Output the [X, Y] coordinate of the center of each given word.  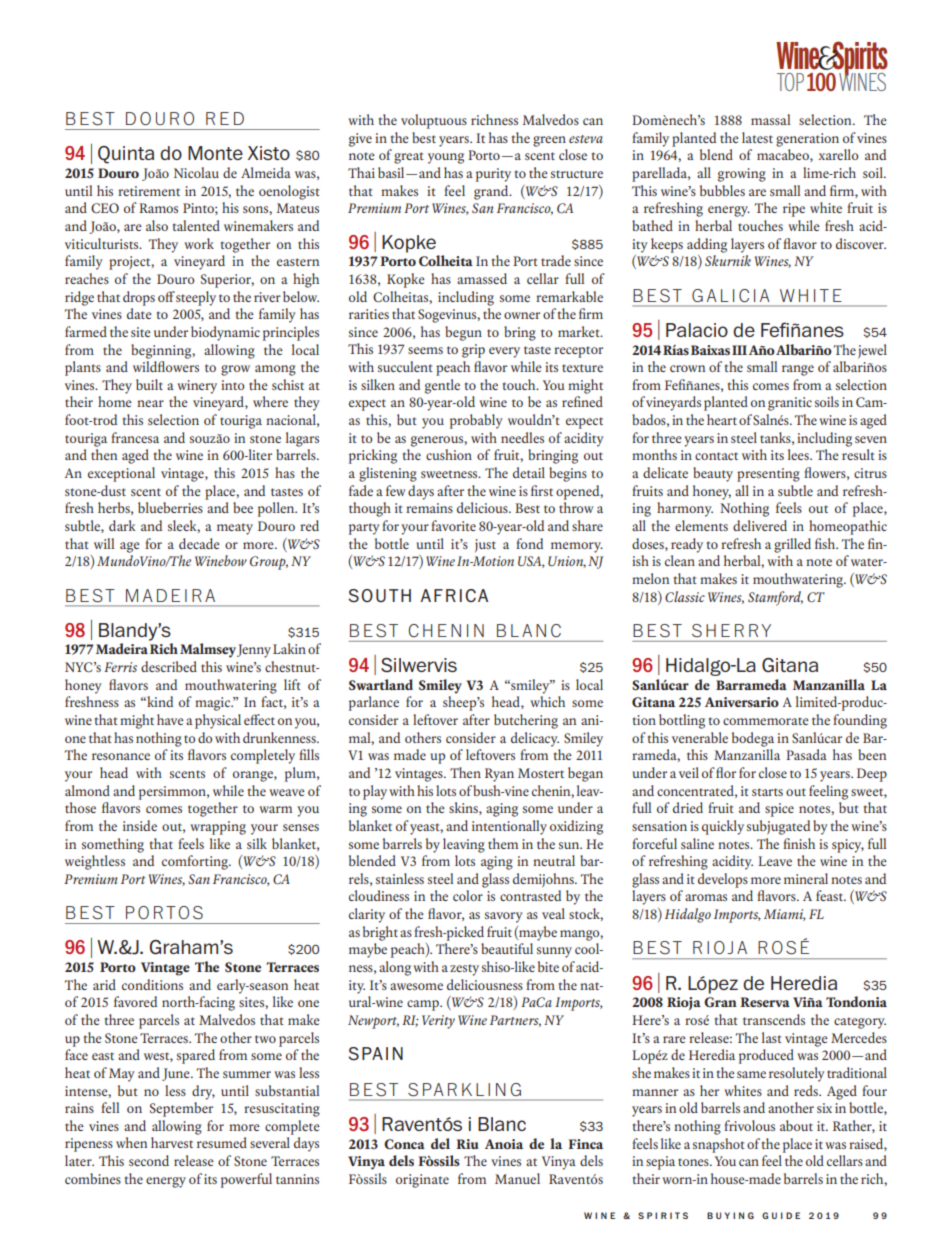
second [149, 1160]
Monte [215, 153]
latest [757, 137]
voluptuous [434, 121]
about [796, 1125]
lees [799, 454]
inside [140, 825]
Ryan [499, 775]
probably [476, 421]
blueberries [170, 507]
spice [779, 810]
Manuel [517, 1178]
